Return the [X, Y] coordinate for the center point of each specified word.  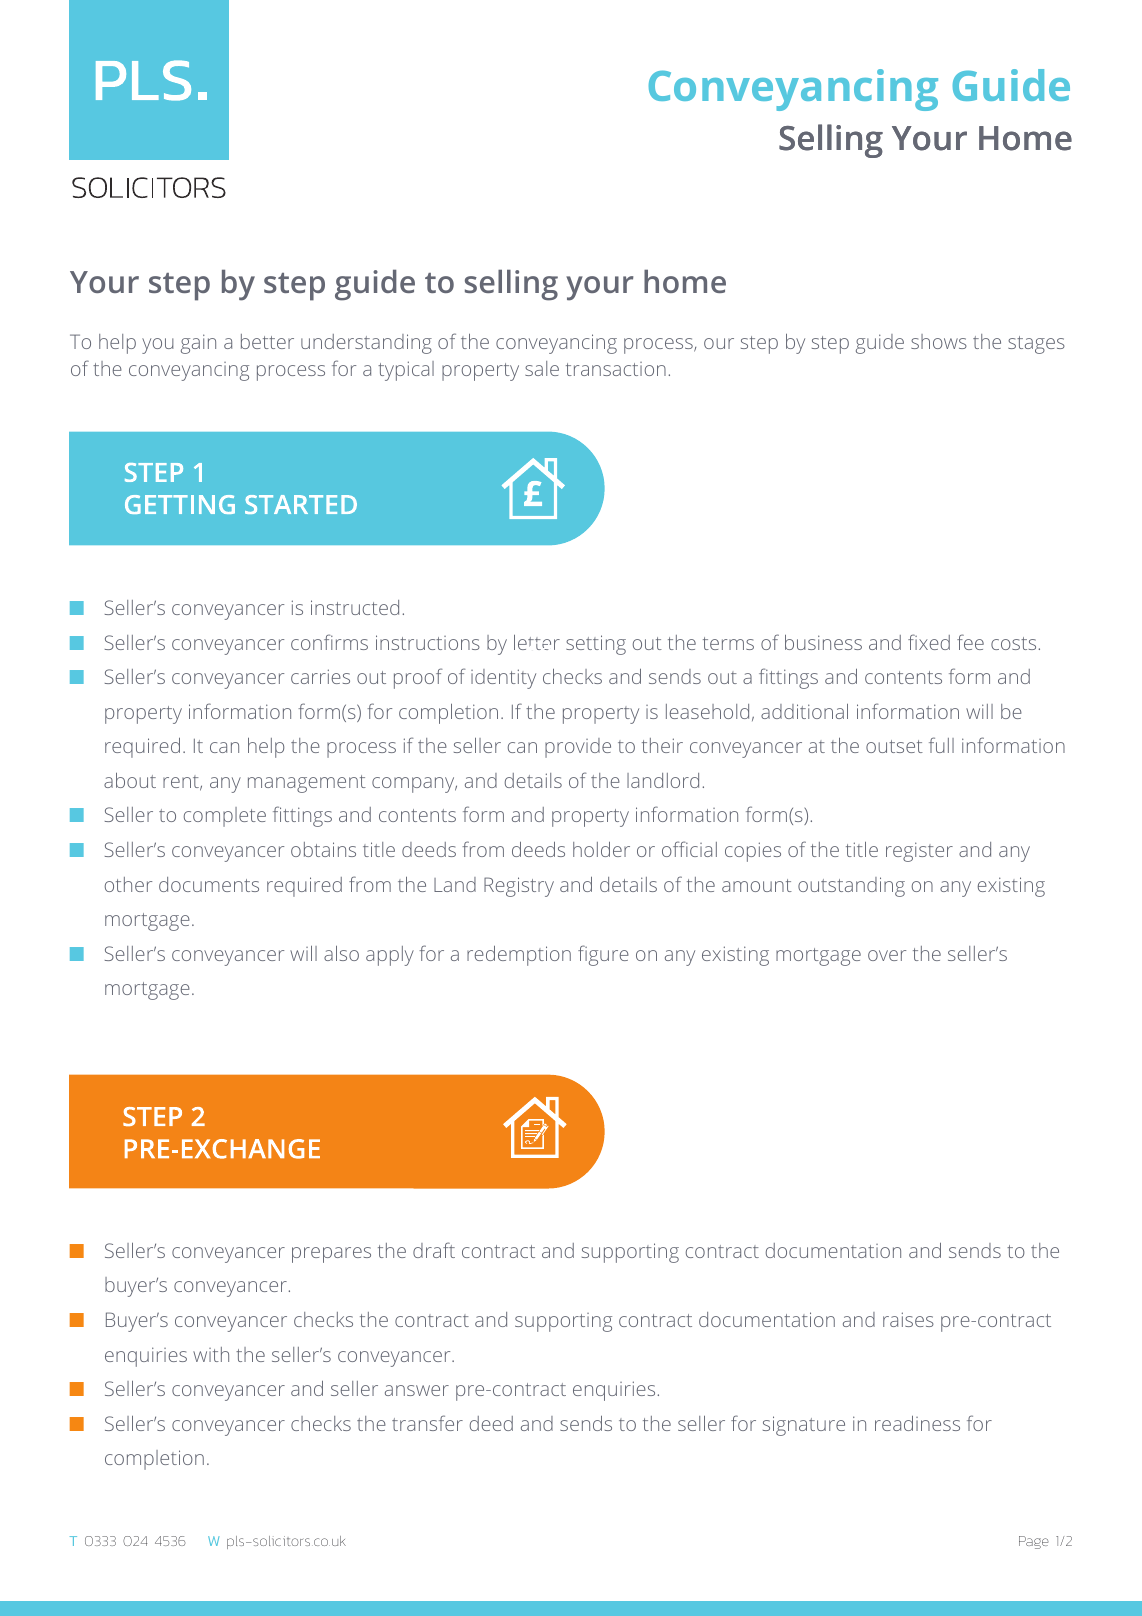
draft [434, 1250]
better [267, 341]
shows [939, 341]
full [941, 745]
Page [1034, 1542]
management [307, 784]
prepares [331, 1255]
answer [417, 1390]
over [887, 955]
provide [578, 748]
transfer [427, 1423]
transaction [616, 369]
